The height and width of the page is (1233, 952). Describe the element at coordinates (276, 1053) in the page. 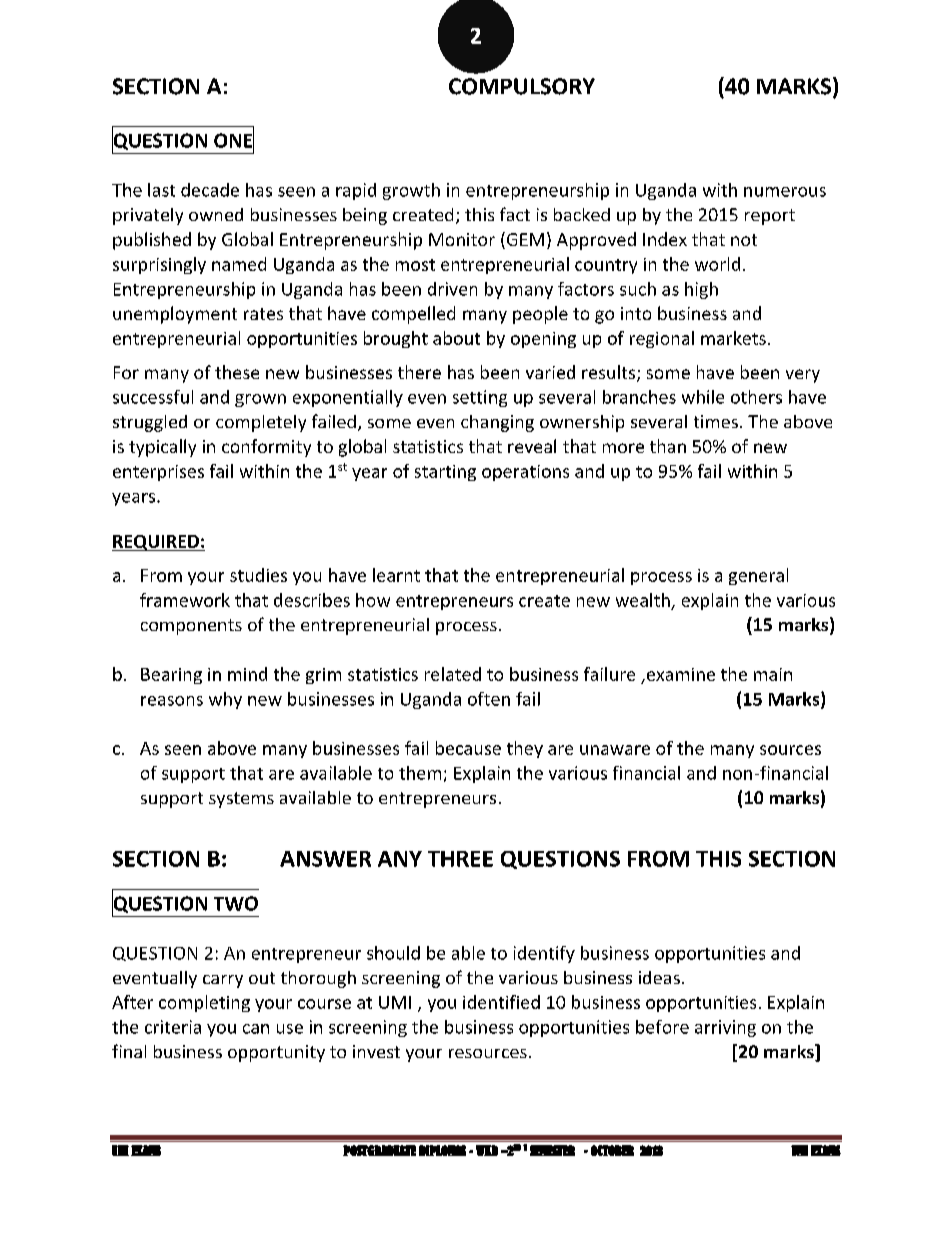

I see `opportunity` at that location.
